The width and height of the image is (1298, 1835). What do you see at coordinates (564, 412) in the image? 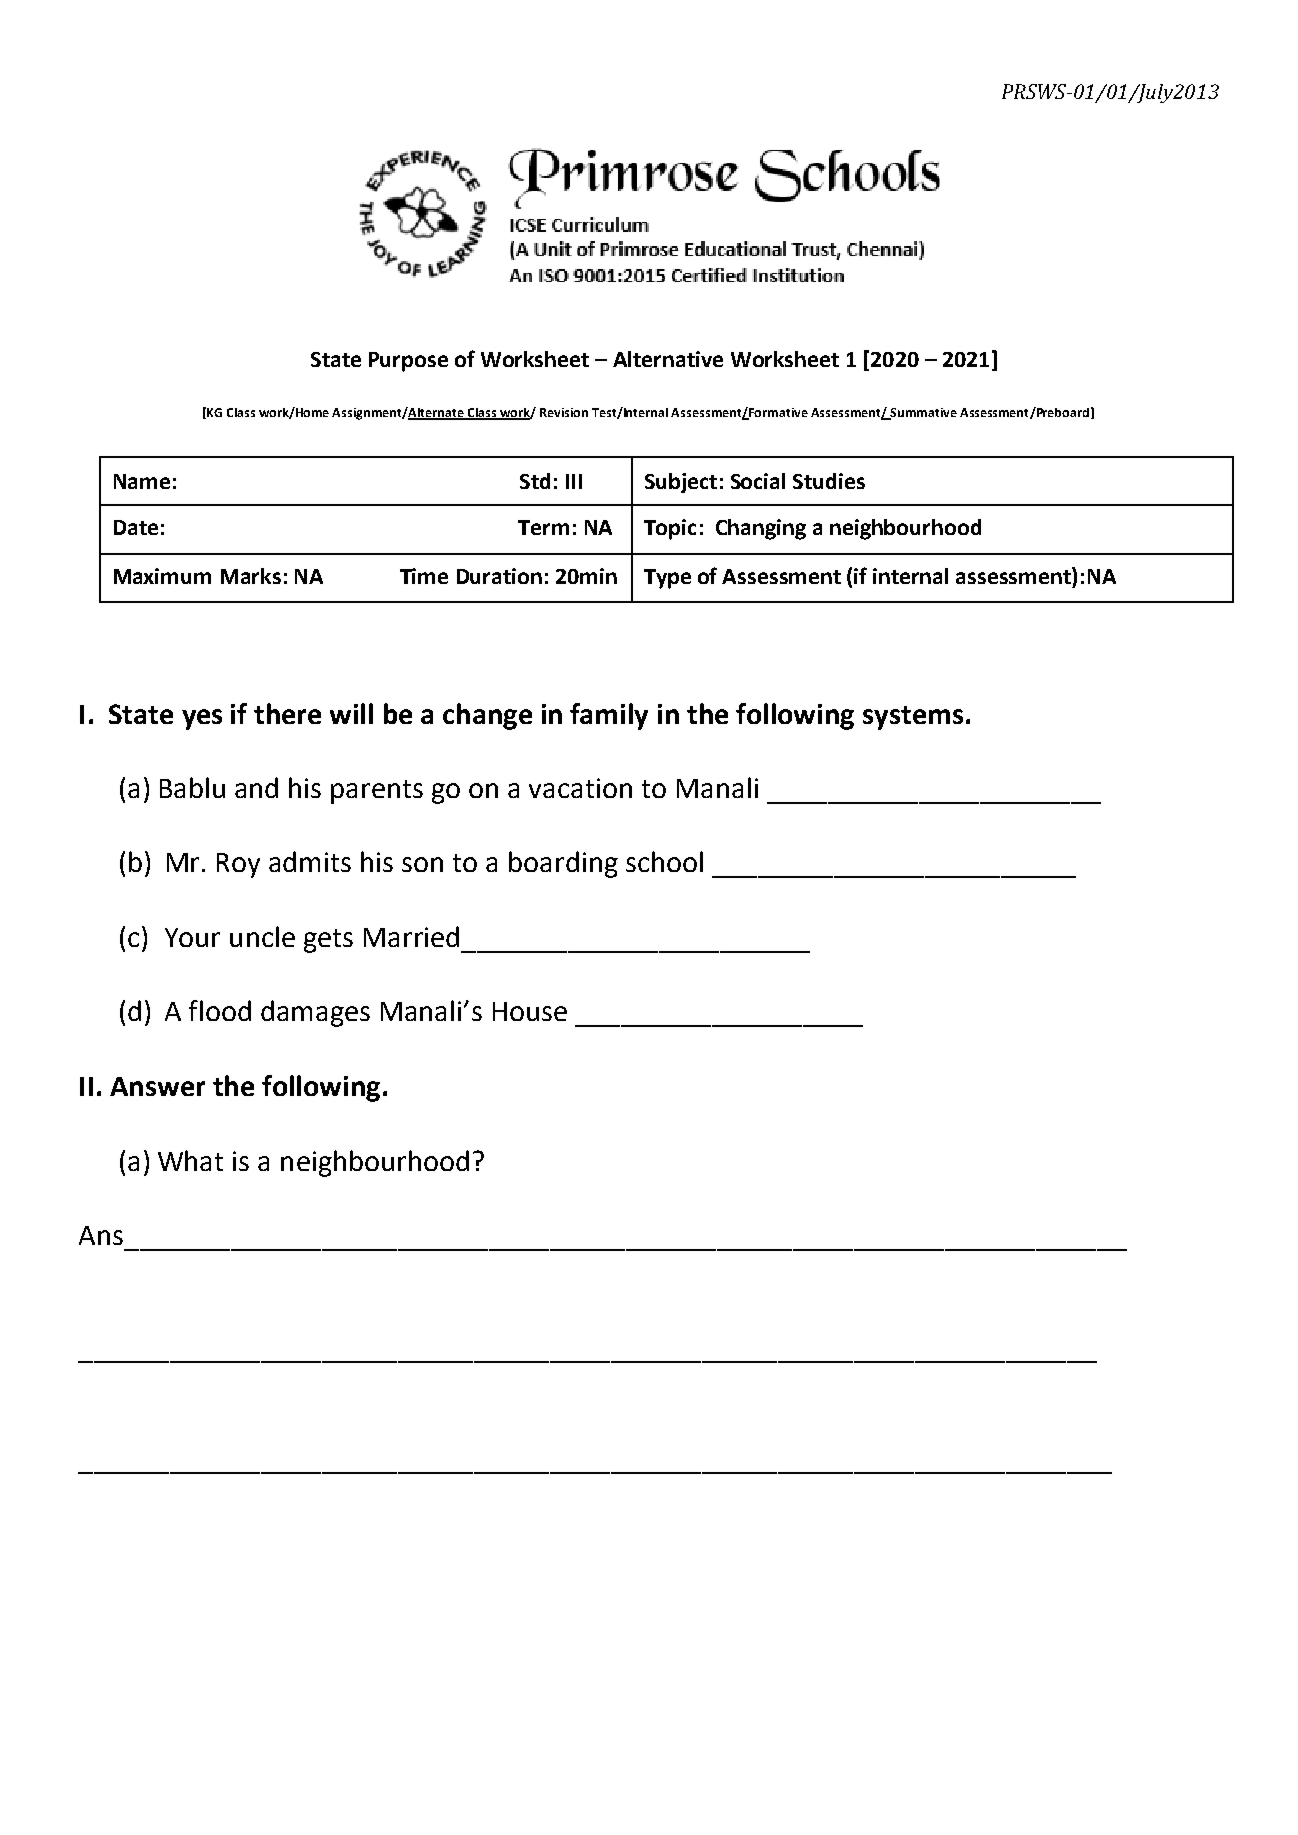
I see `Revision` at bounding box center [564, 412].
